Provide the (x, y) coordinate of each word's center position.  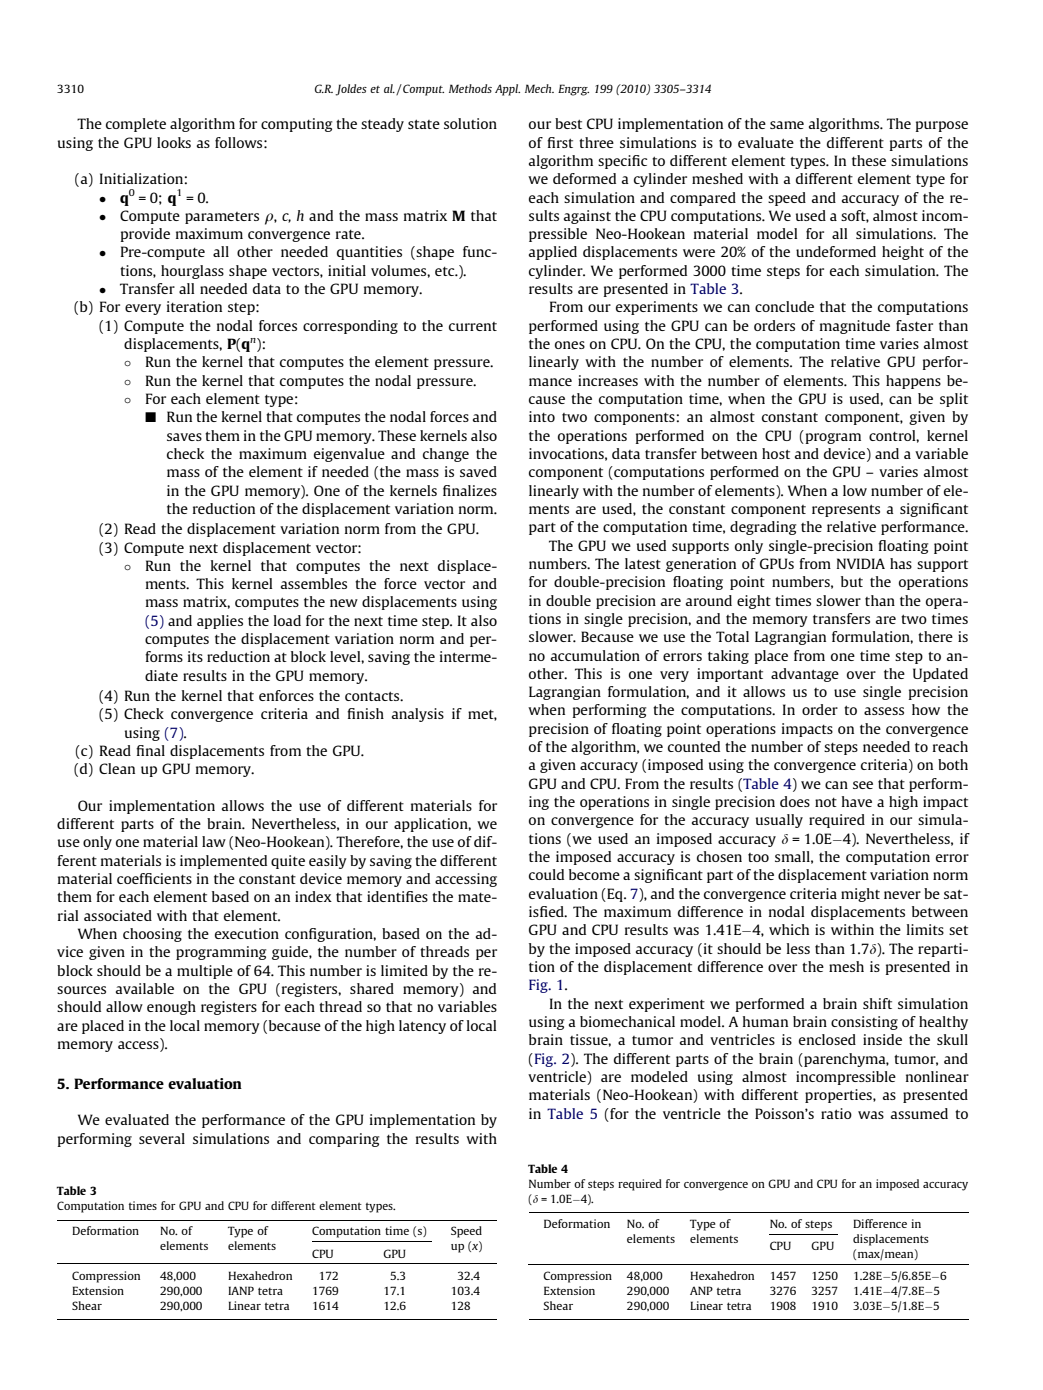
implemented (223, 862)
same (787, 125)
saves (184, 437)
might (860, 895)
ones (570, 345)
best (568, 123)
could (546, 874)
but (852, 581)
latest (643, 563)
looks (174, 142)
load (287, 620)
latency (422, 1027)
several (162, 1138)
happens (913, 382)
